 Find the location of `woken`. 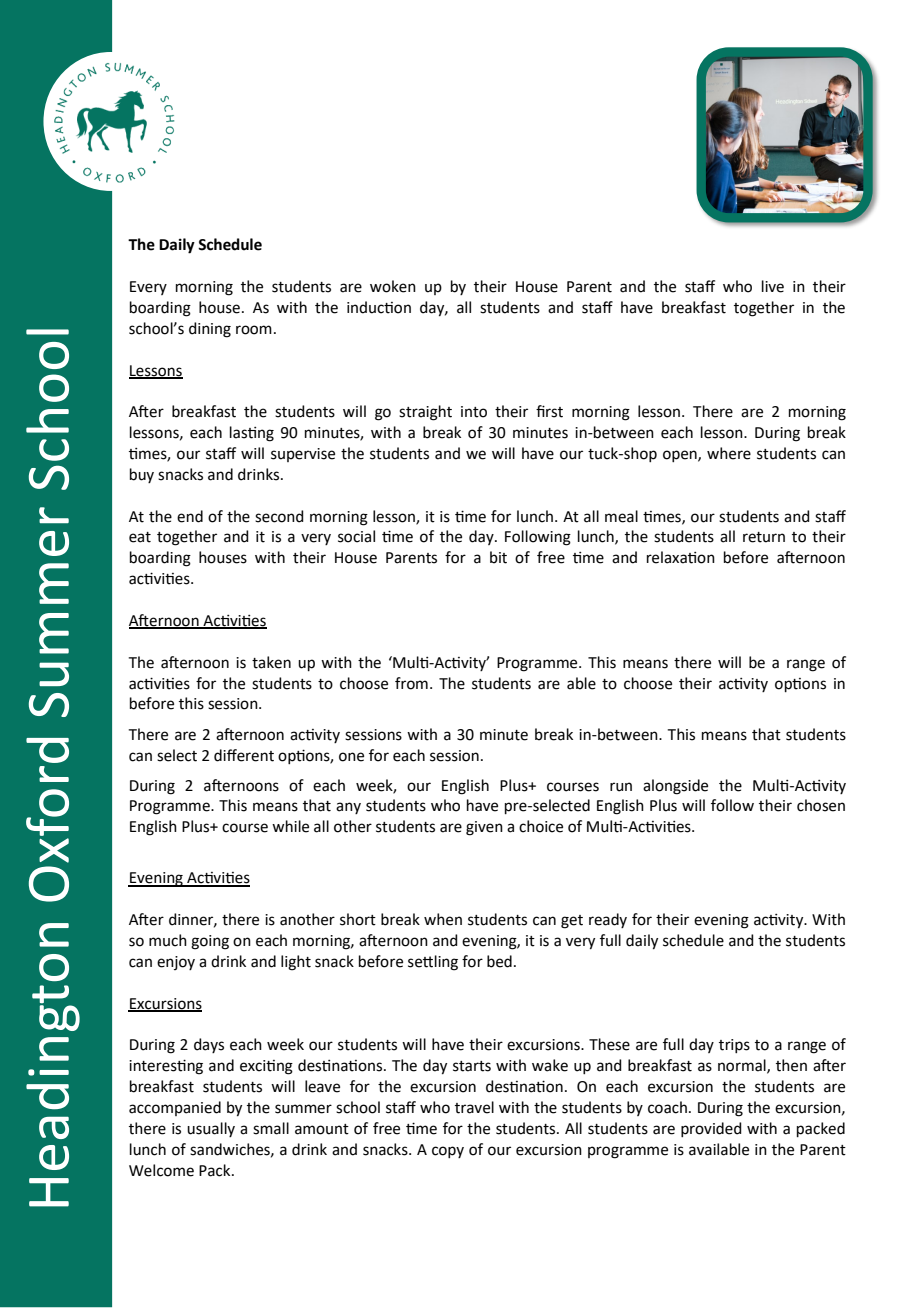

woken is located at coordinates (393, 286).
